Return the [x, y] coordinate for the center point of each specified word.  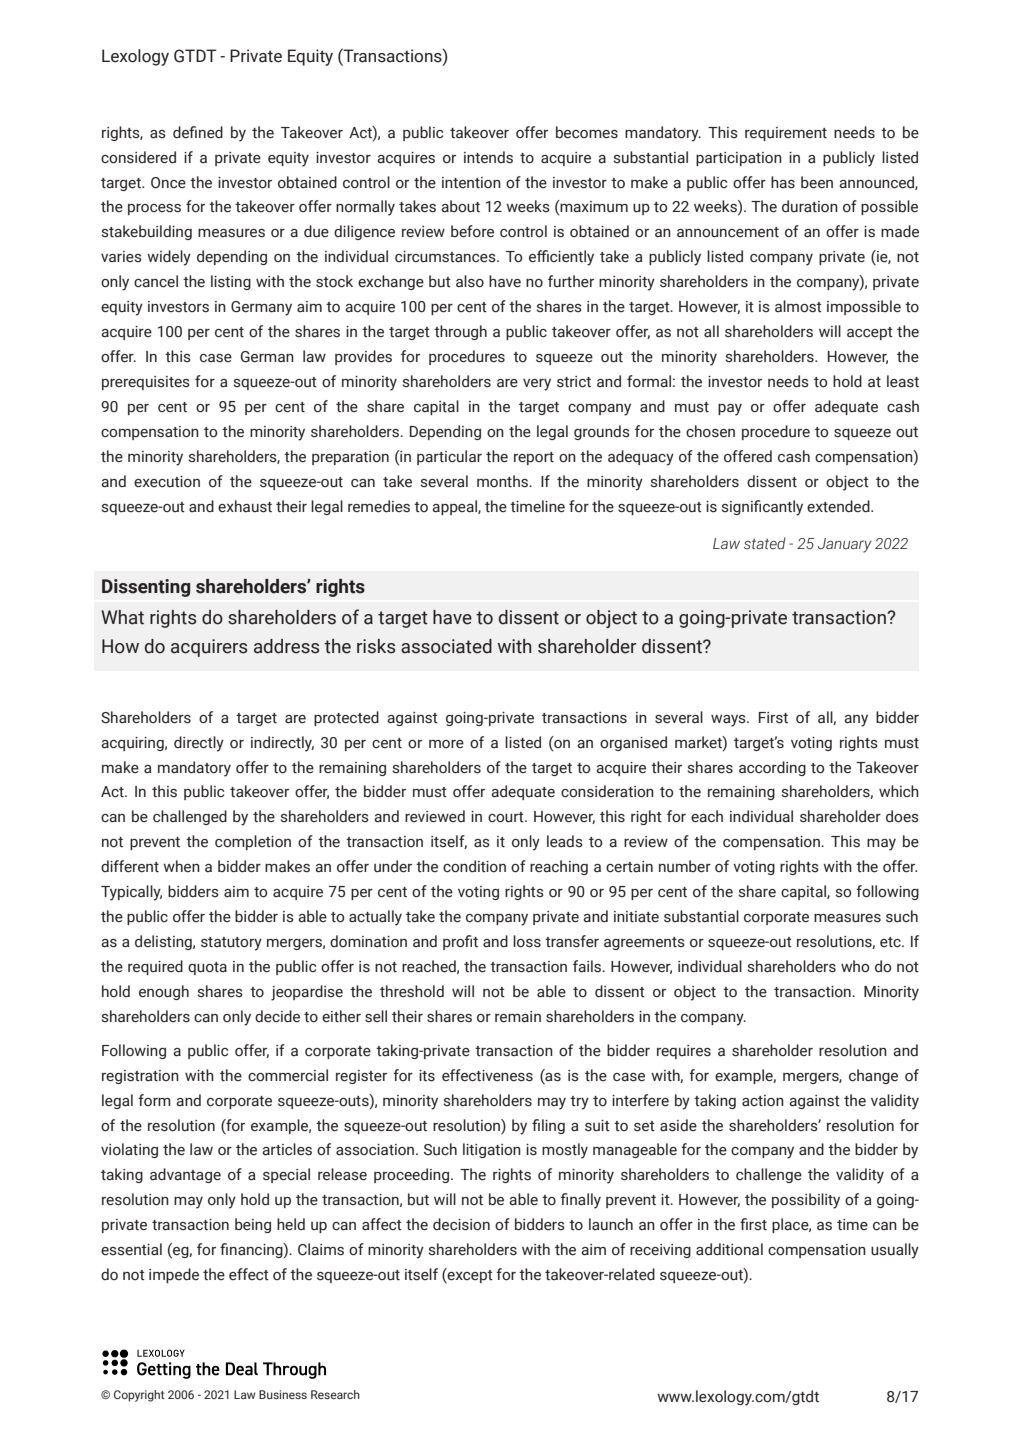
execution [167, 482]
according [772, 768]
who [855, 966]
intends [488, 157]
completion [253, 842]
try [579, 1103]
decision [461, 1224]
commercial [288, 1075]
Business [283, 1394]
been [817, 182]
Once [168, 183]
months [504, 481]
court [507, 817]
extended [839, 506]
